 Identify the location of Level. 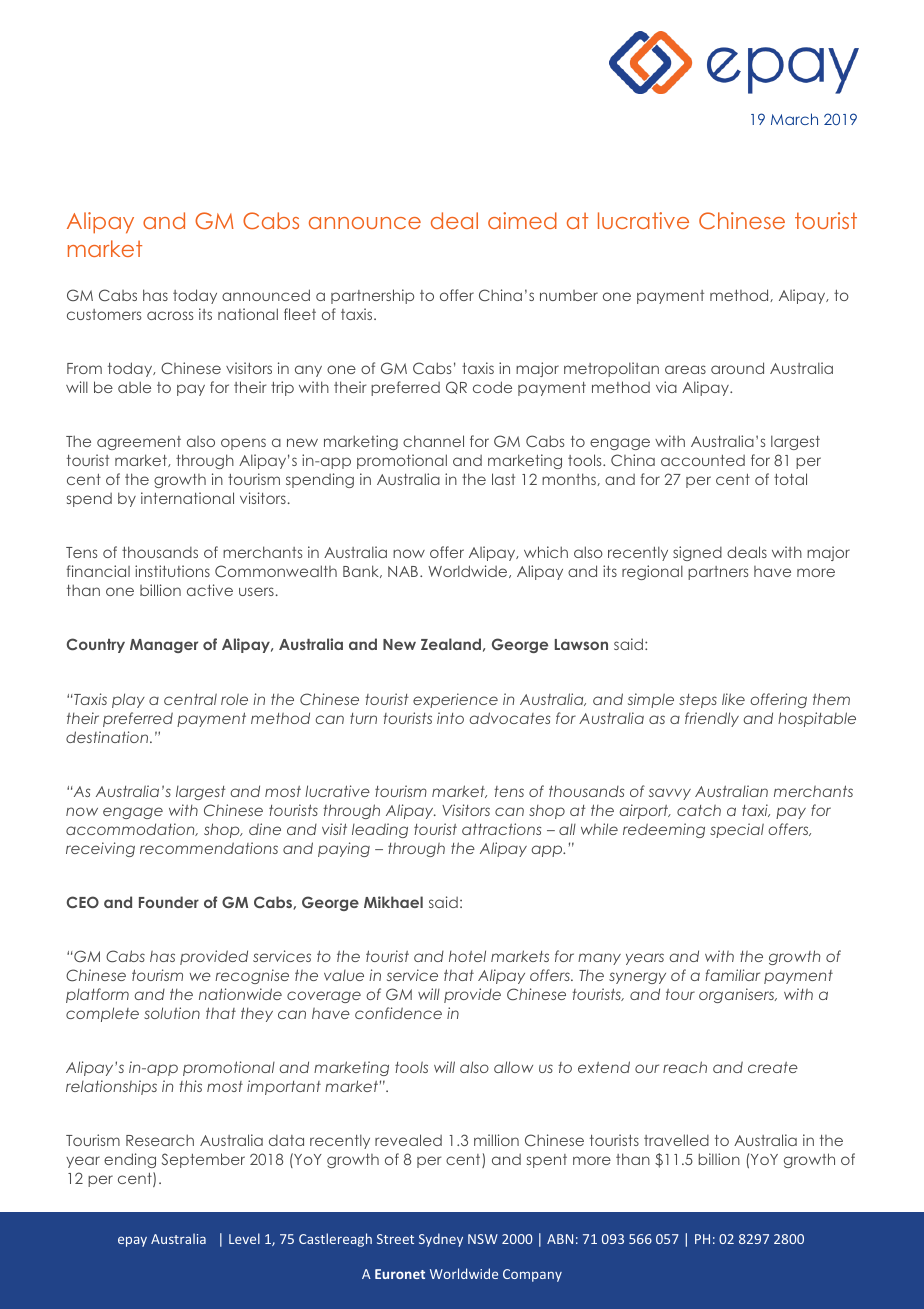
(244, 1238).
